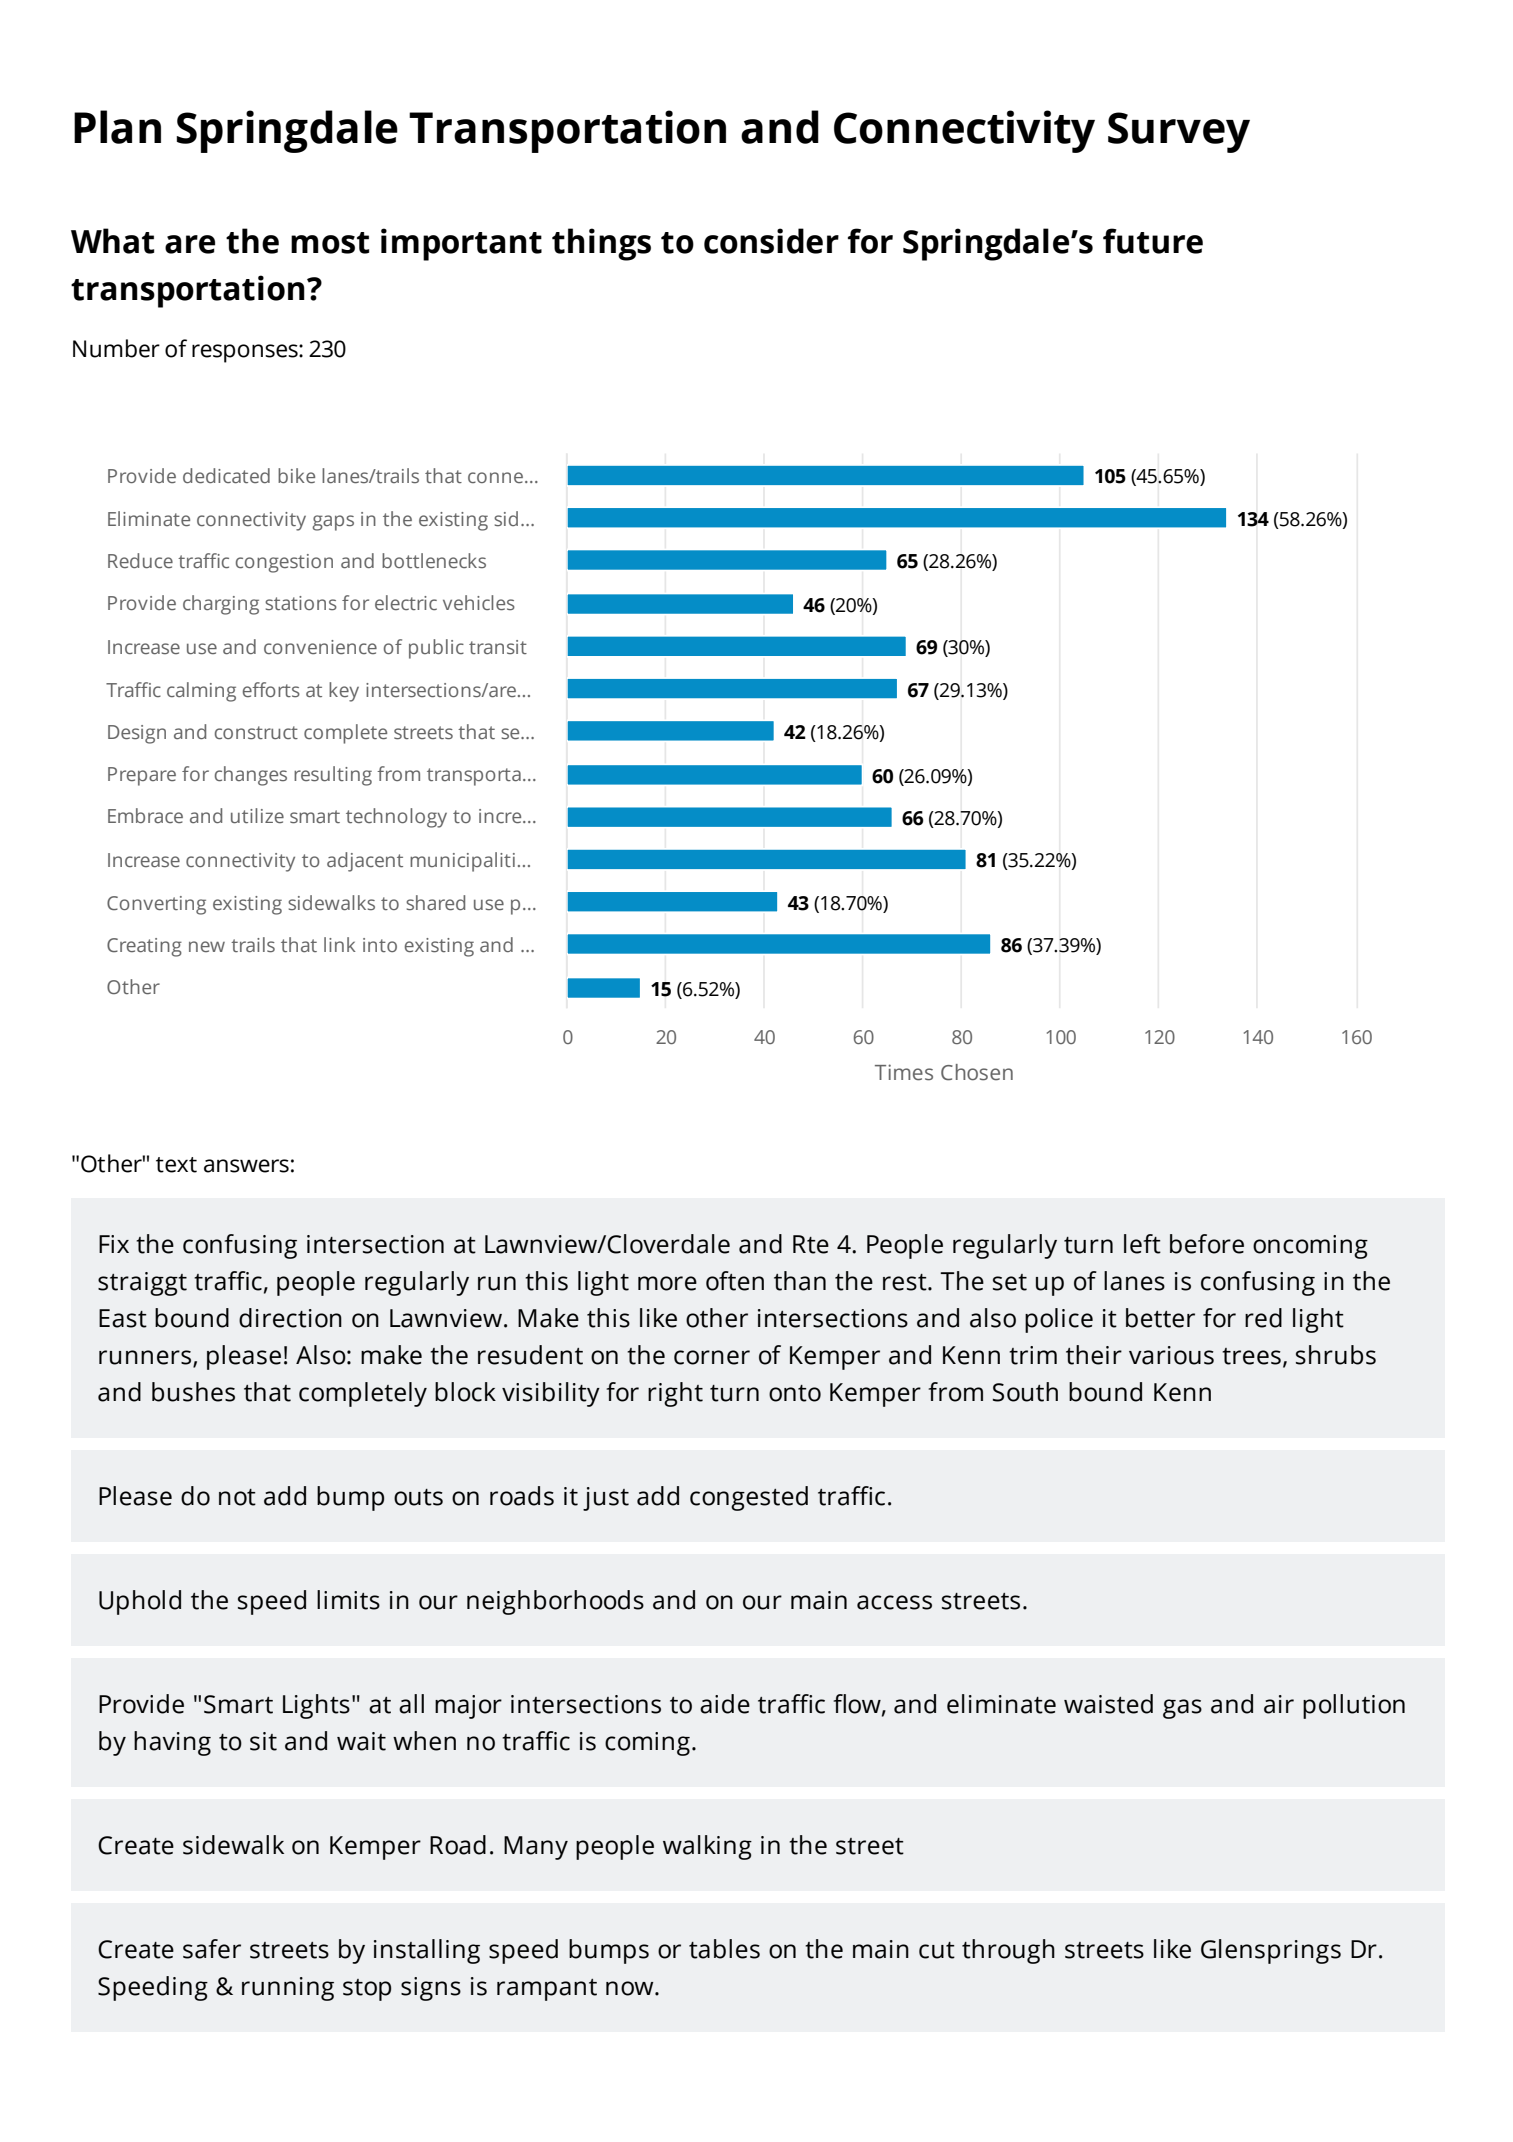 The height and width of the screenshot is (2142, 1513). What do you see at coordinates (771, 241) in the screenshot?
I see `consider` at bounding box center [771, 241].
